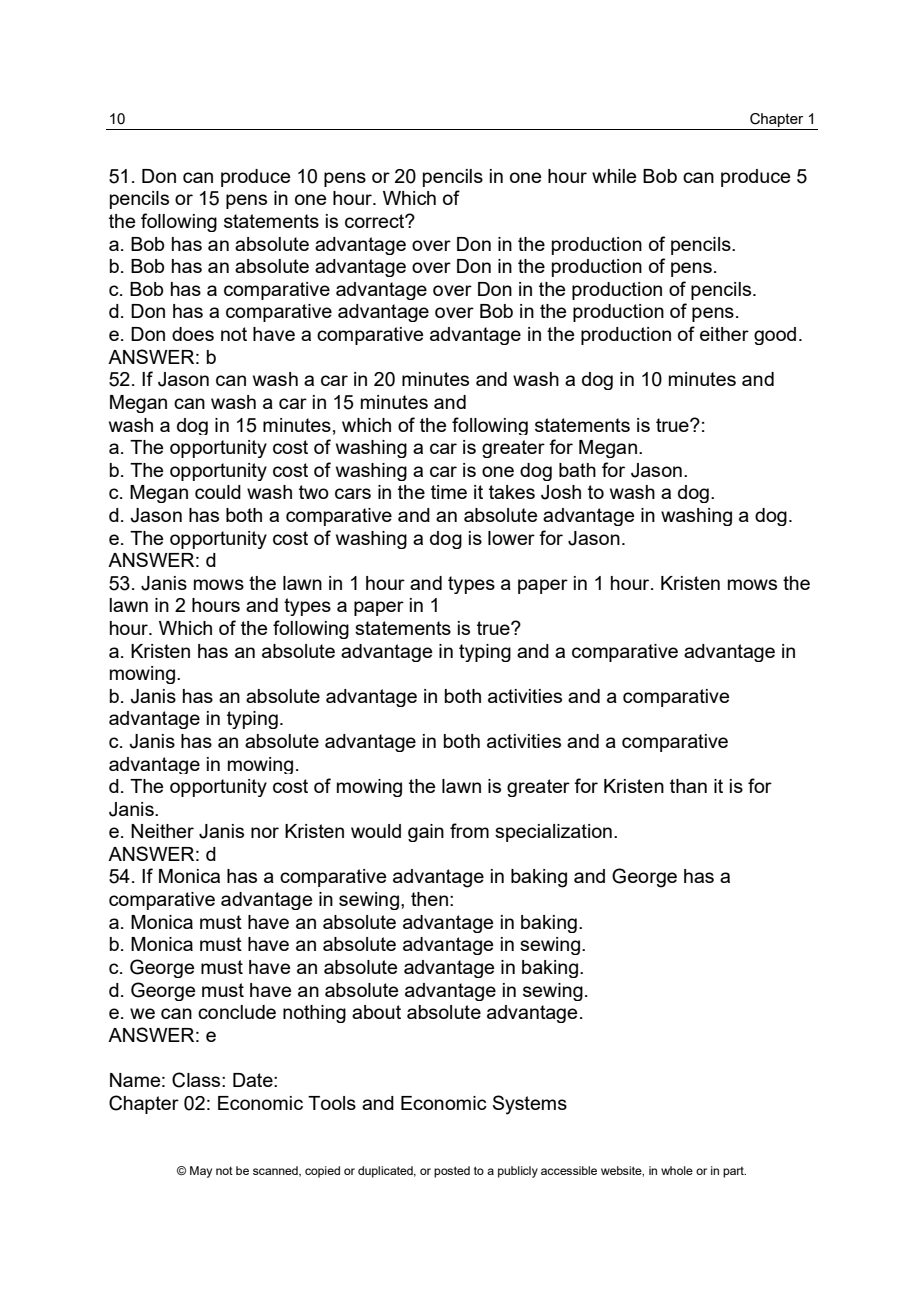 This page has width=924, height=1308. What do you see at coordinates (577, 470) in the page?
I see `bath` at bounding box center [577, 470].
